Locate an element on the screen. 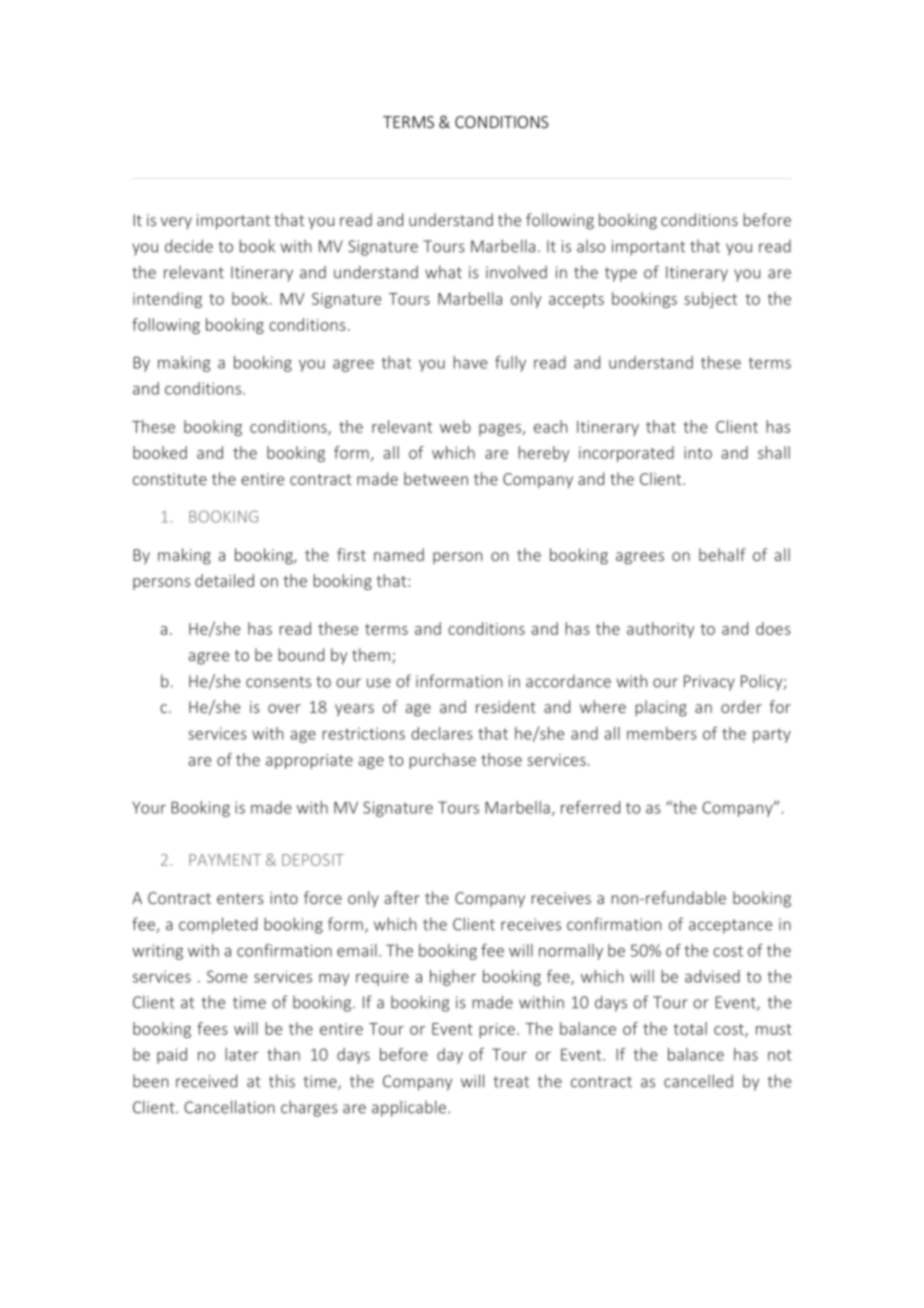 The width and height of the screenshot is (924, 1308). resident is located at coordinates (506, 706).
